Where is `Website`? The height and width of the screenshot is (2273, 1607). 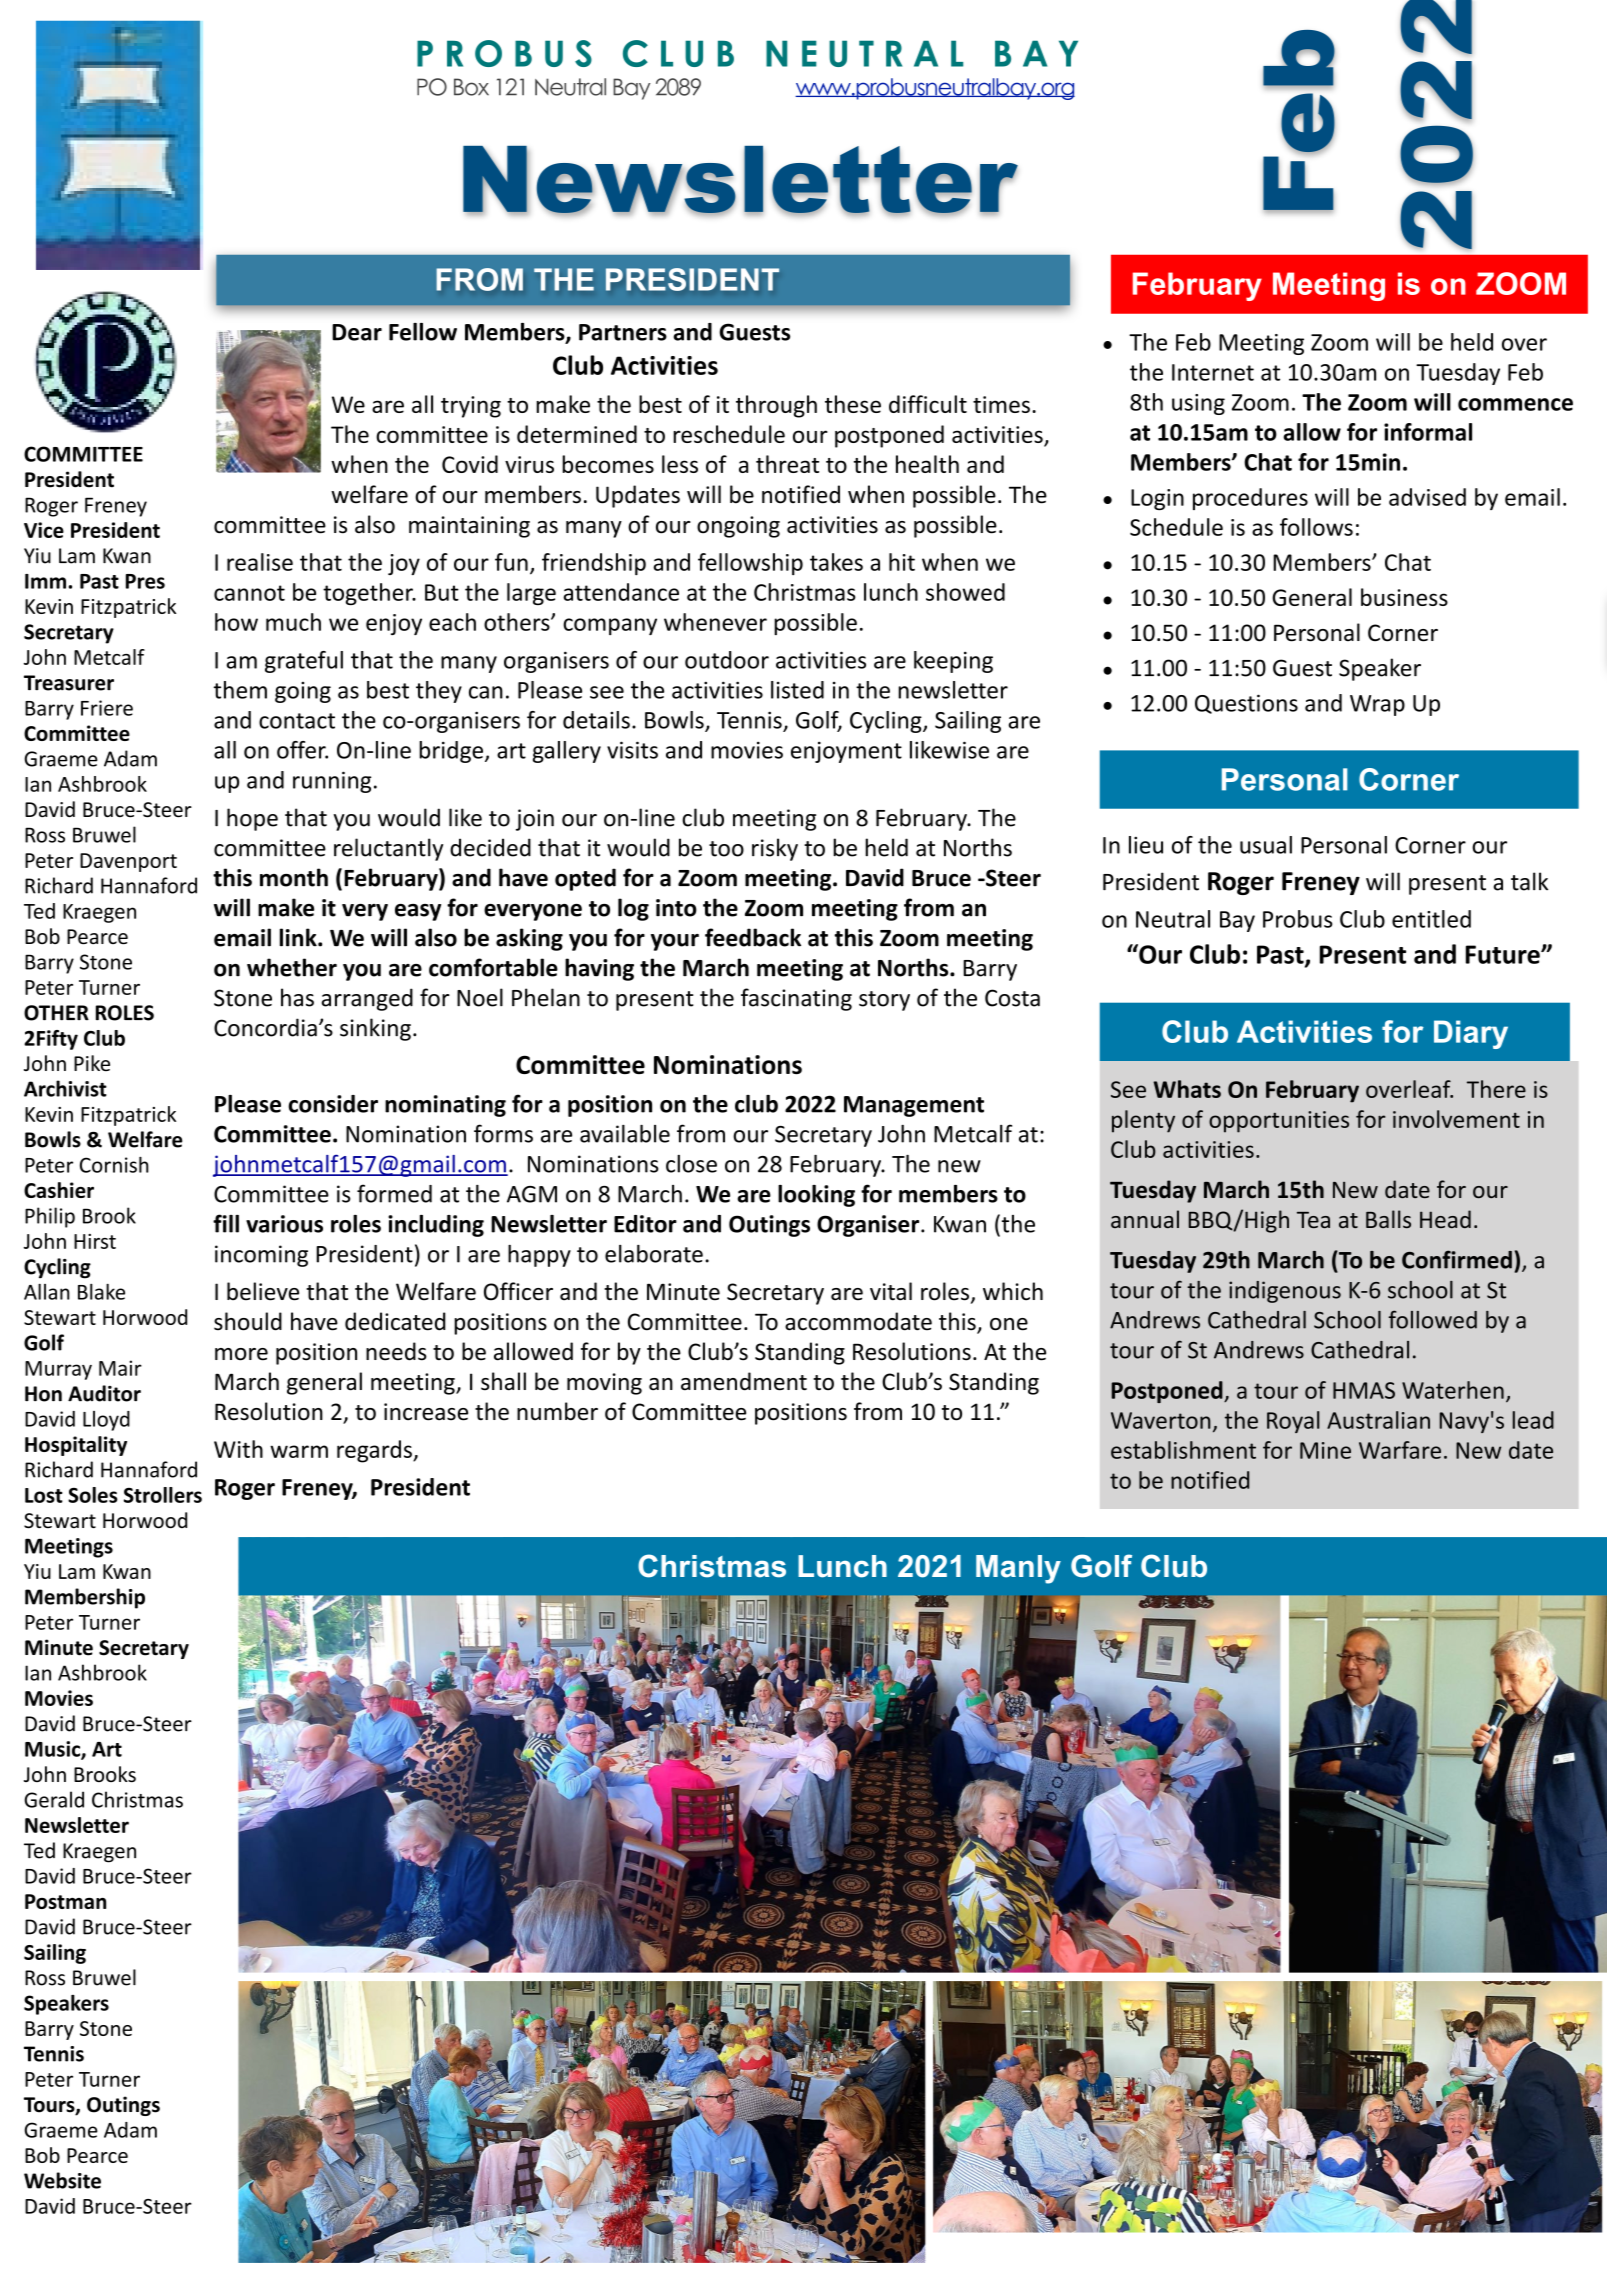 Website is located at coordinates (62, 2180).
